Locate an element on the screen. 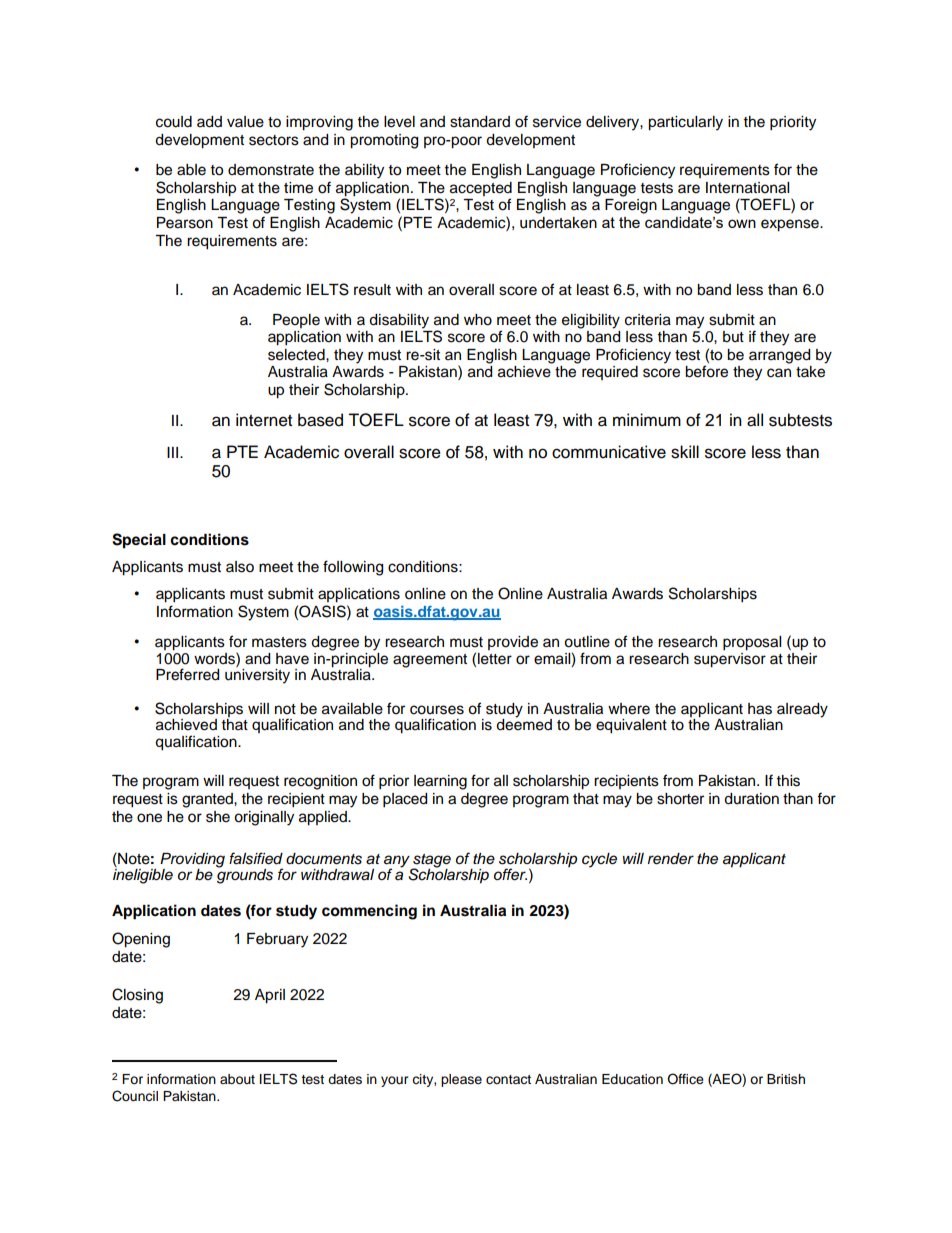 This screenshot has width=952, height=1233. learning is located at coordinates (440, 782).
